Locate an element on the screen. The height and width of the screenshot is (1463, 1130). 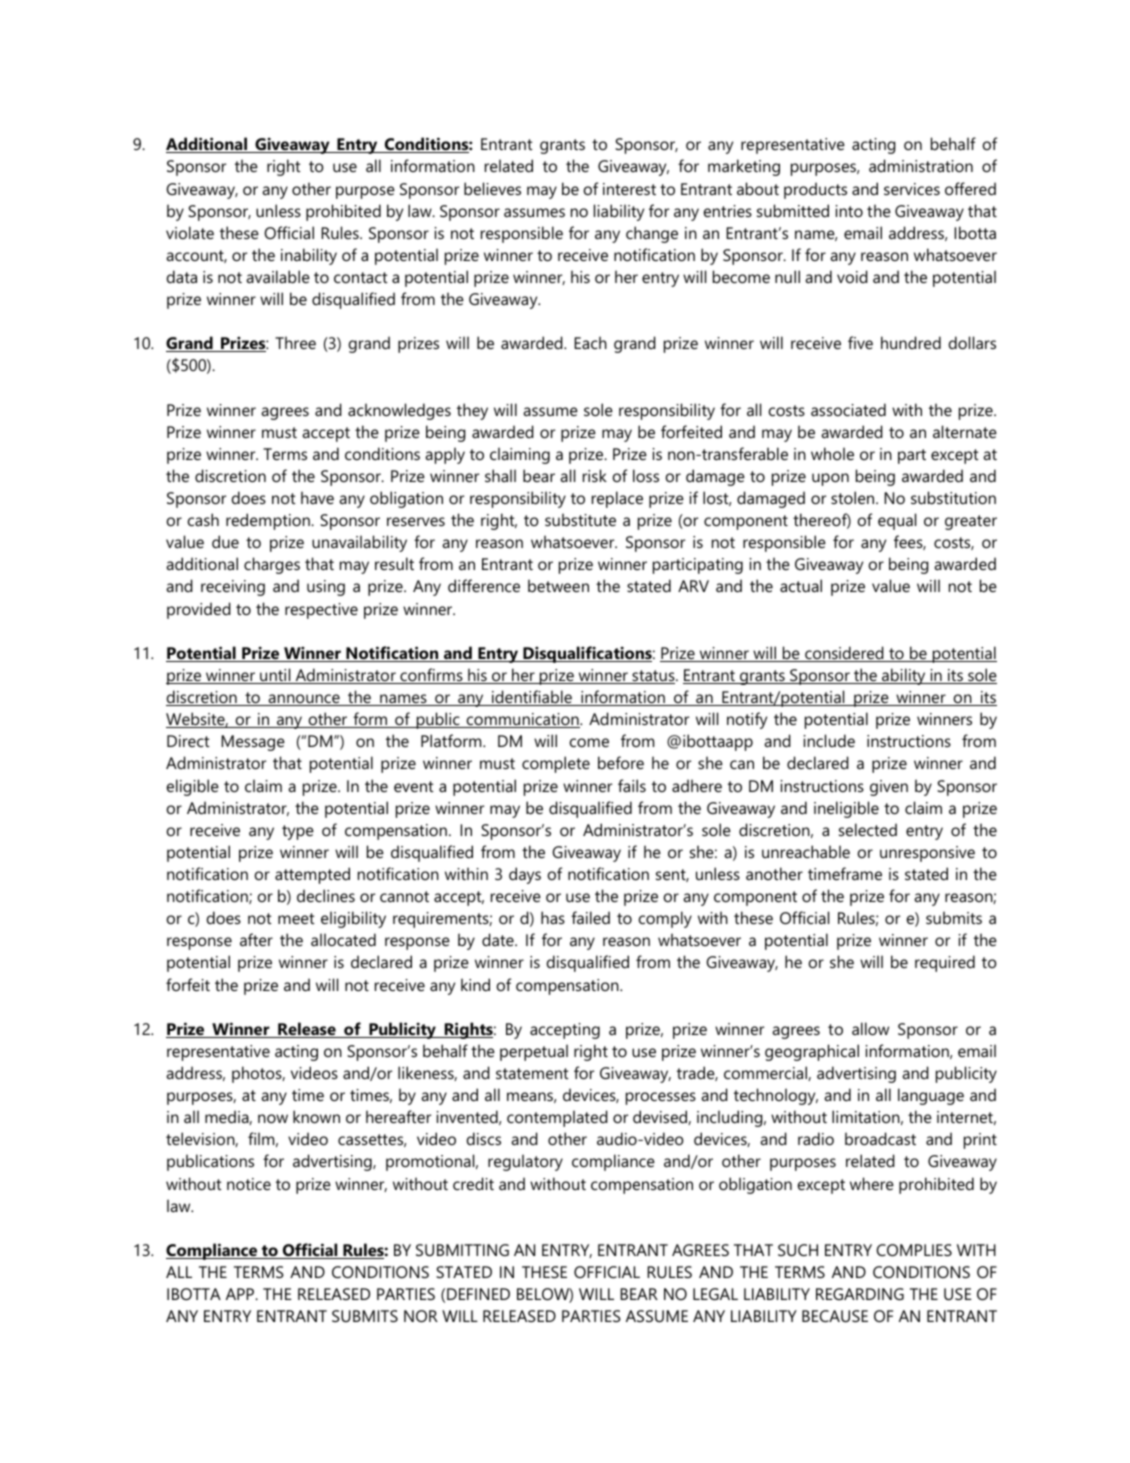
notice is located at coordinates (249, 1184).
